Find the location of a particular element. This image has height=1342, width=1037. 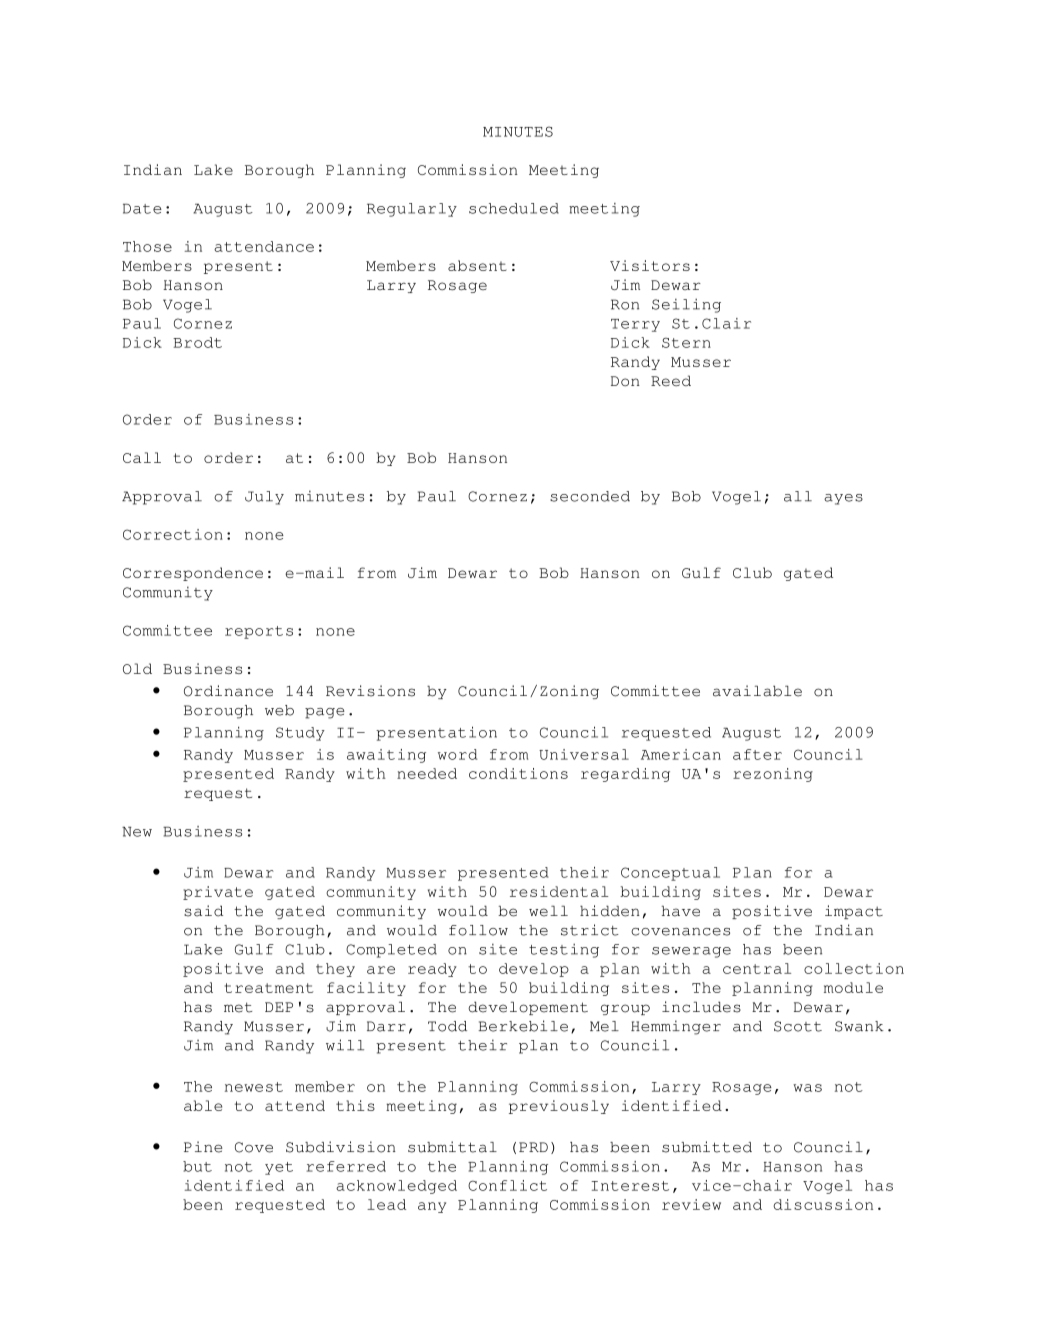

Visitors is located at coordinates (650, 265).
